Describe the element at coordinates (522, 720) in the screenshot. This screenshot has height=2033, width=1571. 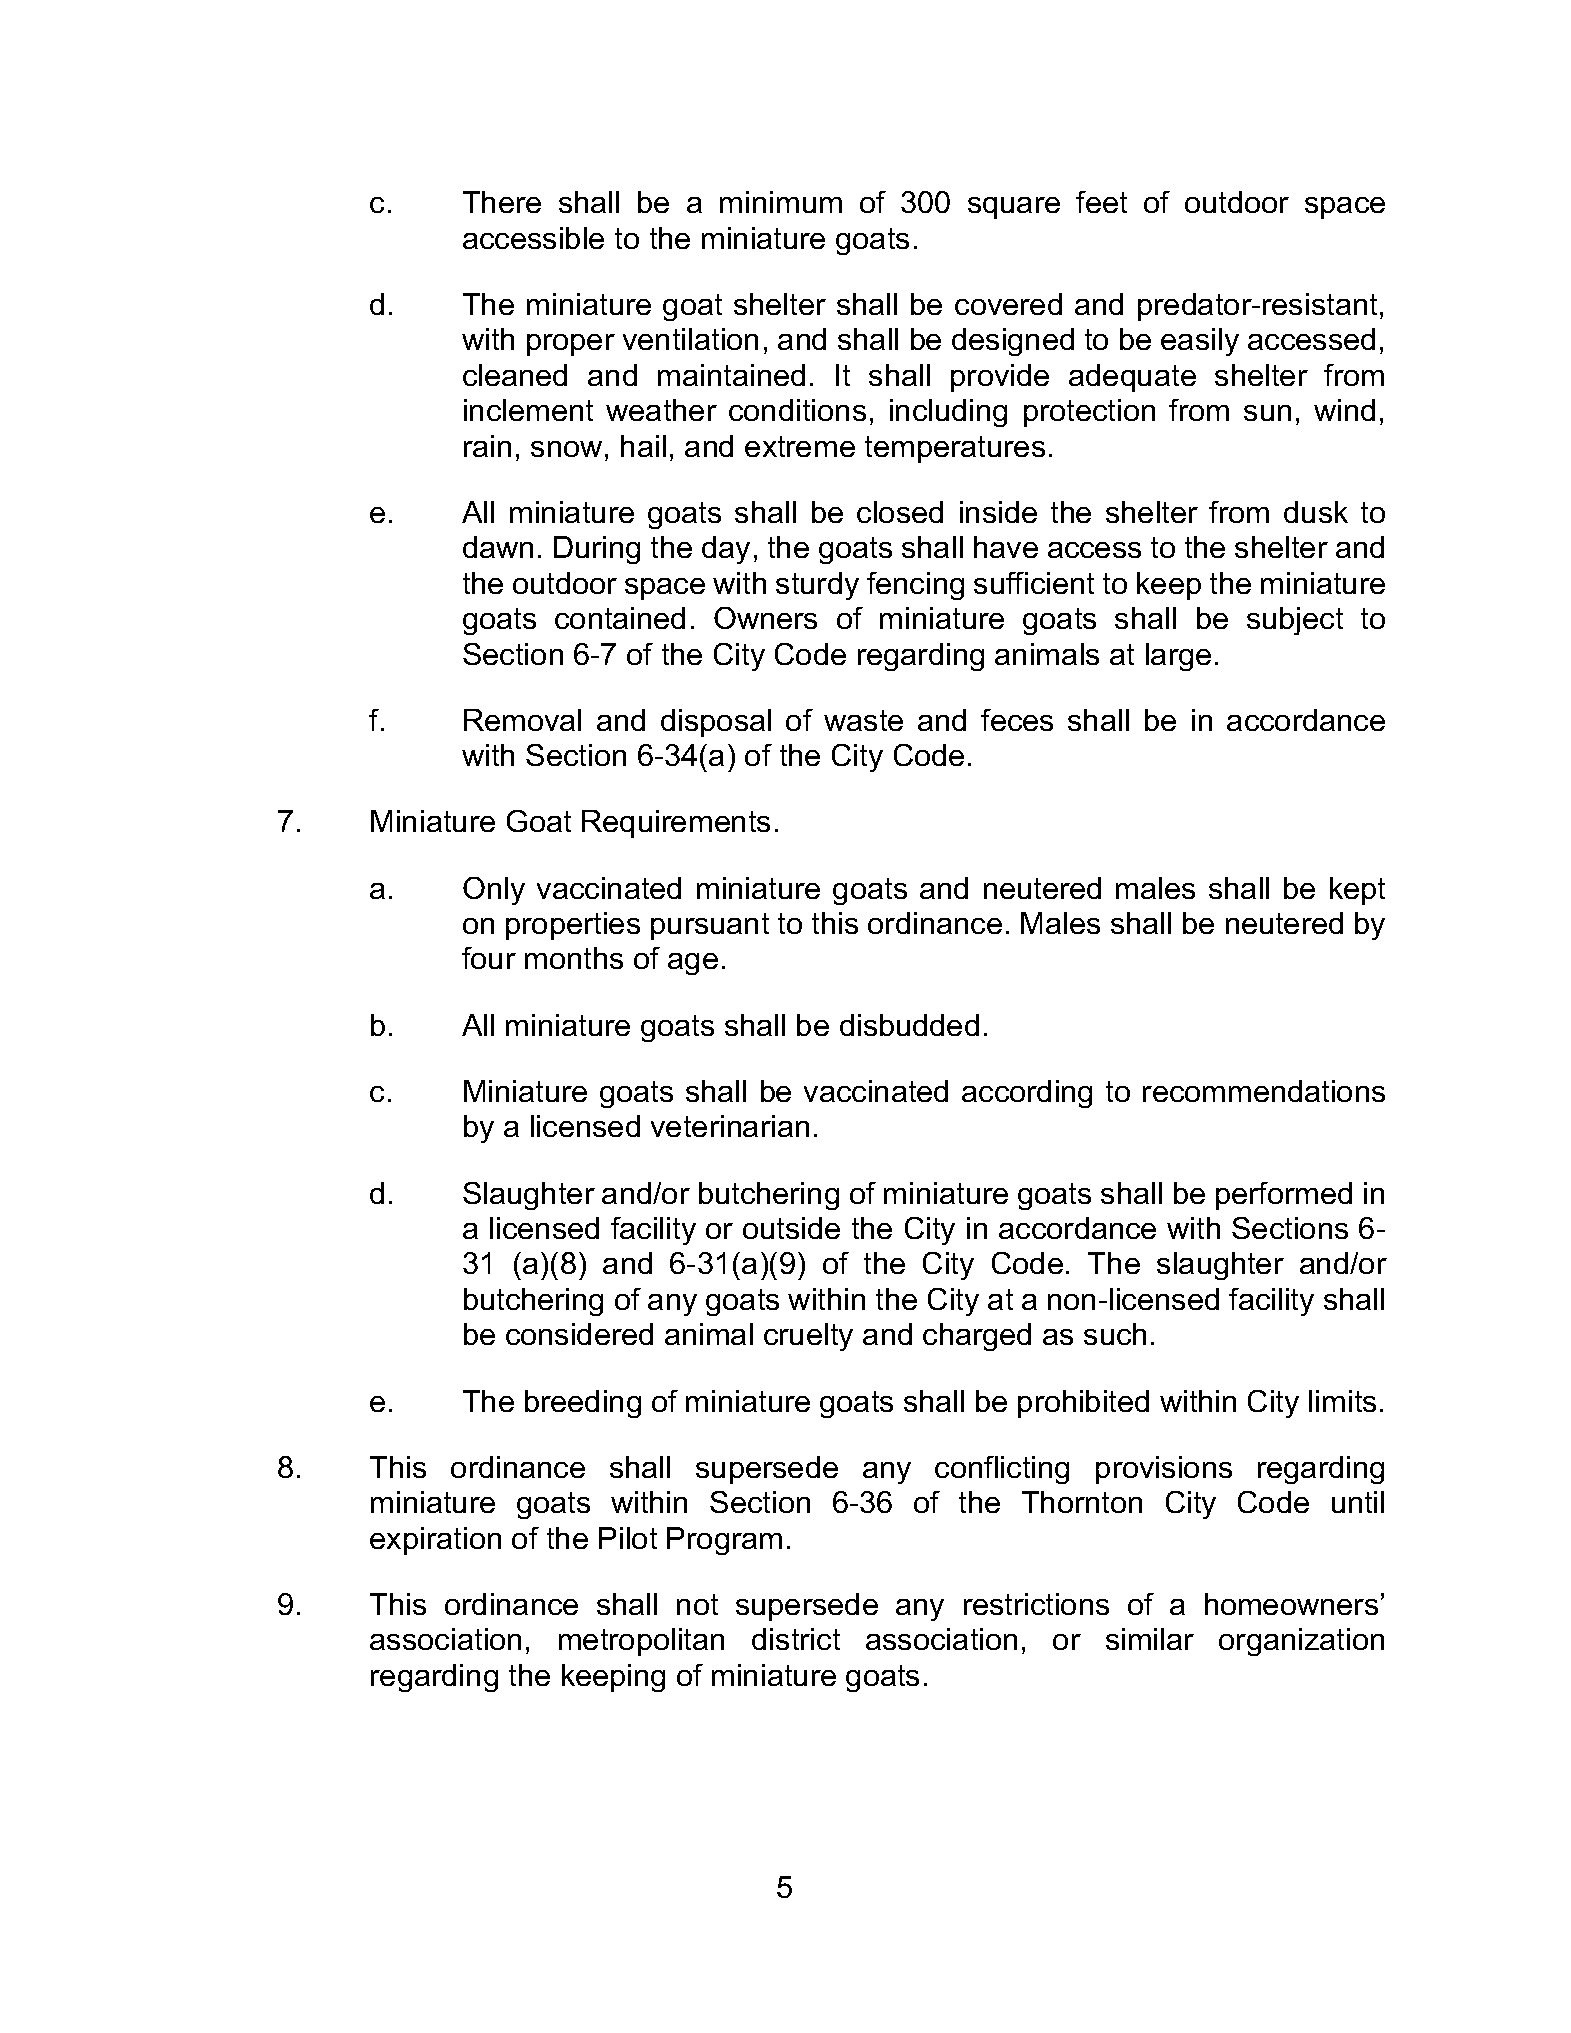
I see `Removal` at that location.
